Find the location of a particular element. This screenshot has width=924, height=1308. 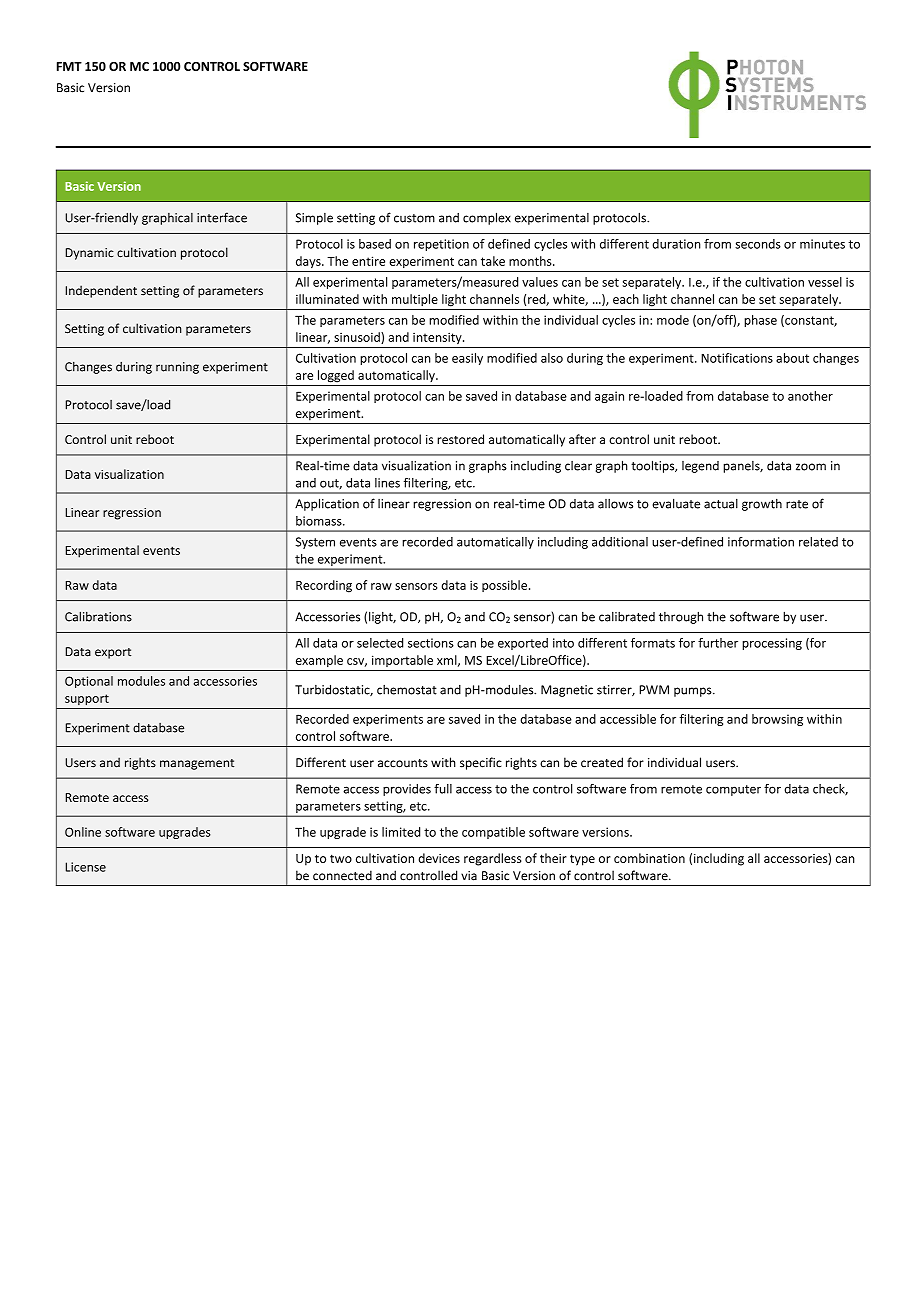

FMT is located at coordinates (69, 66).
